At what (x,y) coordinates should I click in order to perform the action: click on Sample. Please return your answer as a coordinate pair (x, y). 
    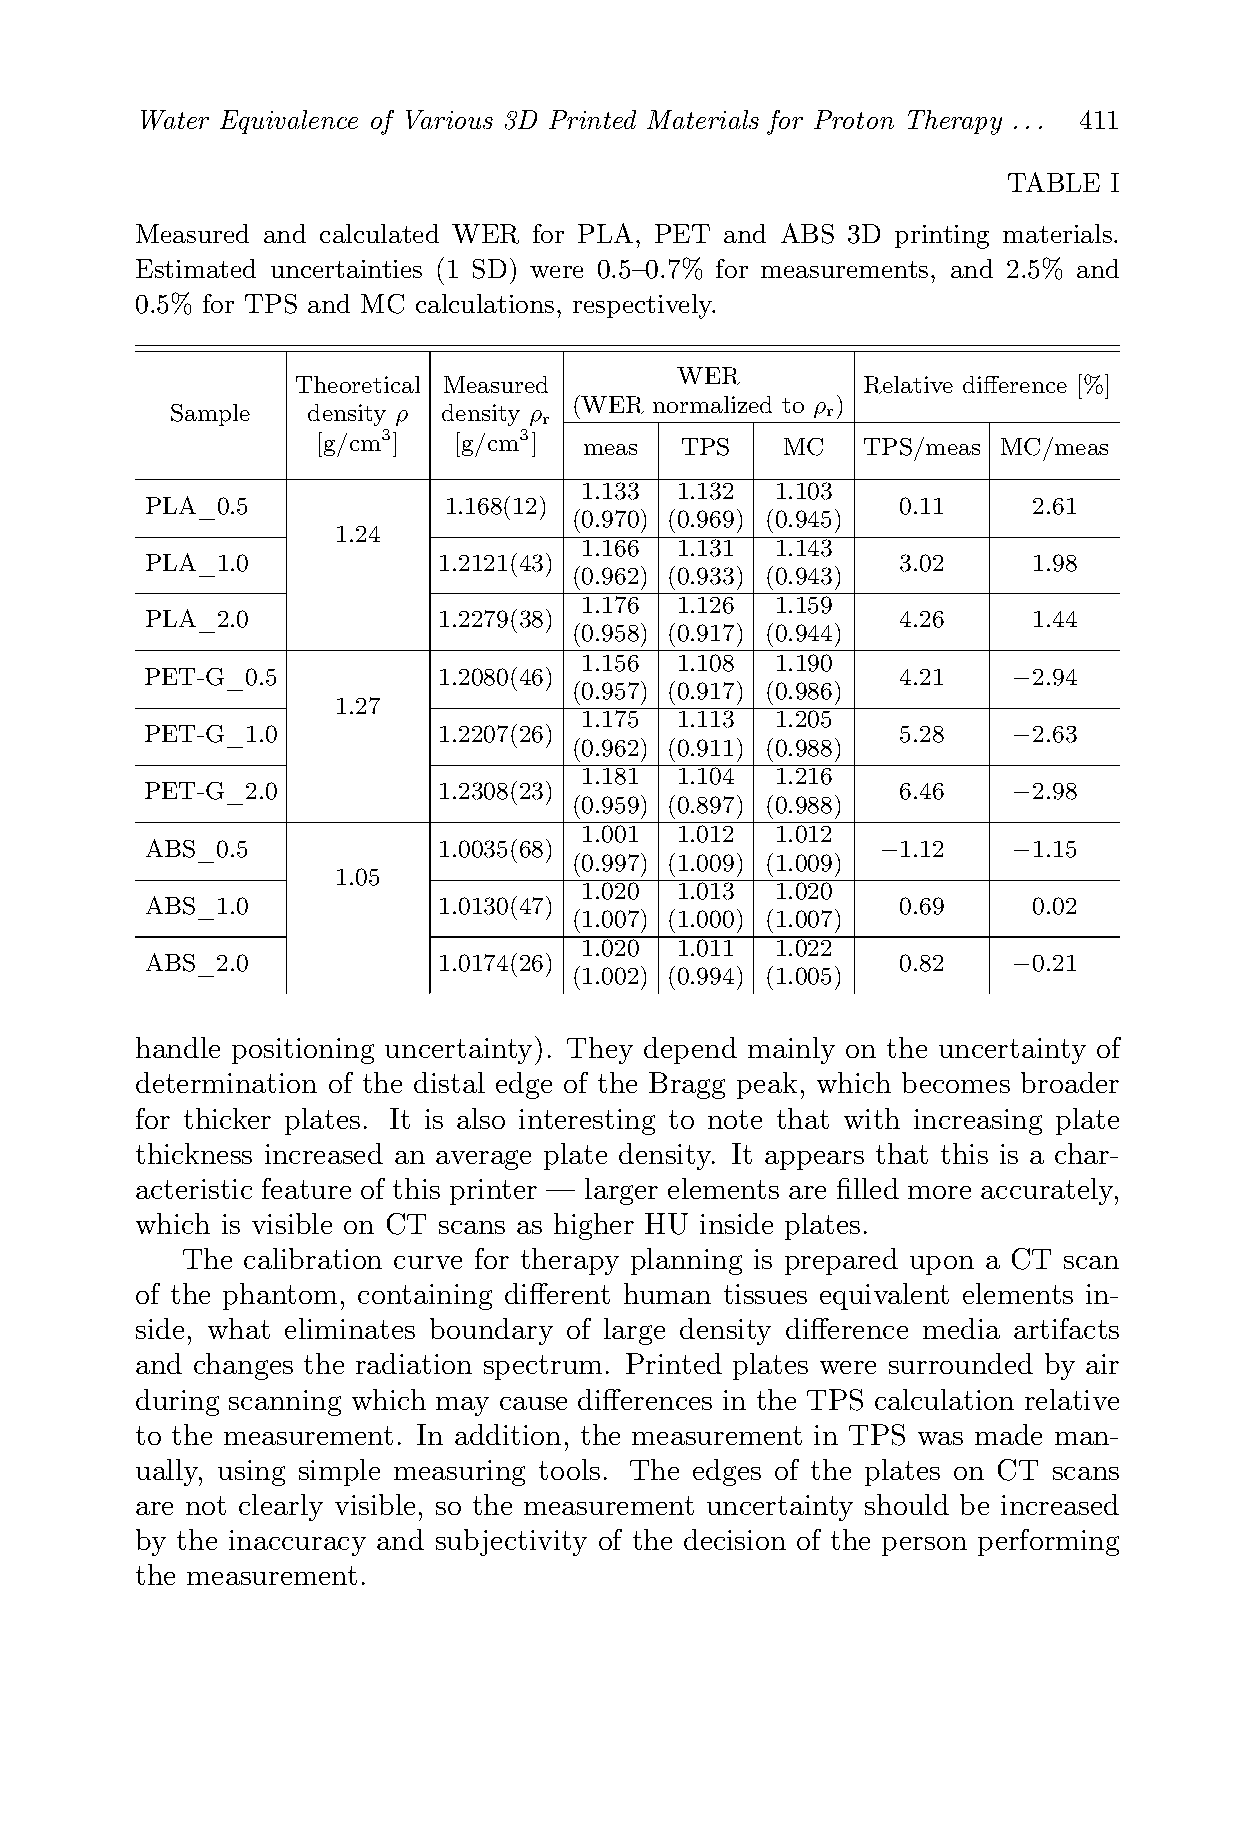
    Looking at the image, I should click on (210, 415).
